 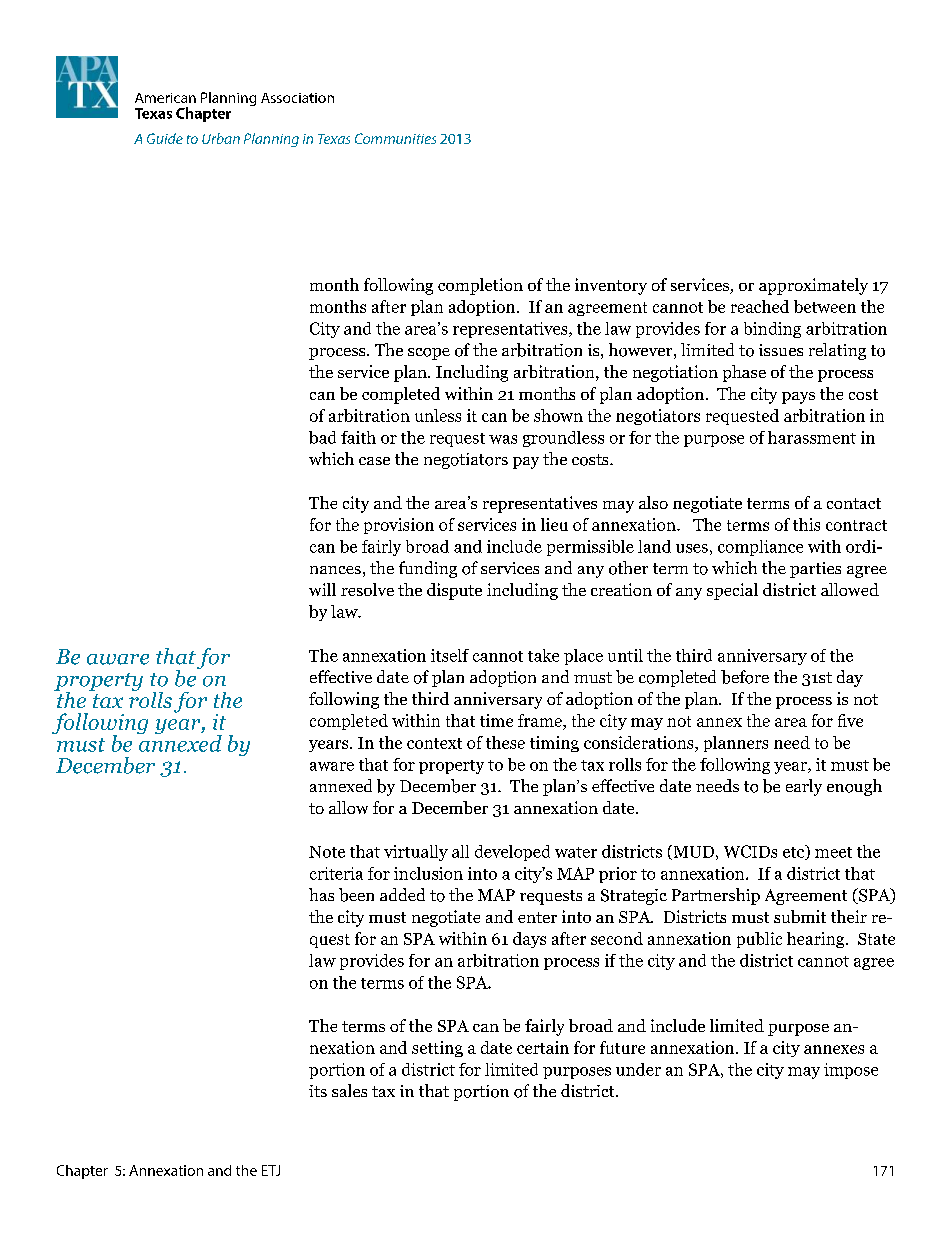 What do you see at coordinates (395, 138) in the screenshot?
I see `Communities` at bounding box center [395, 138].
